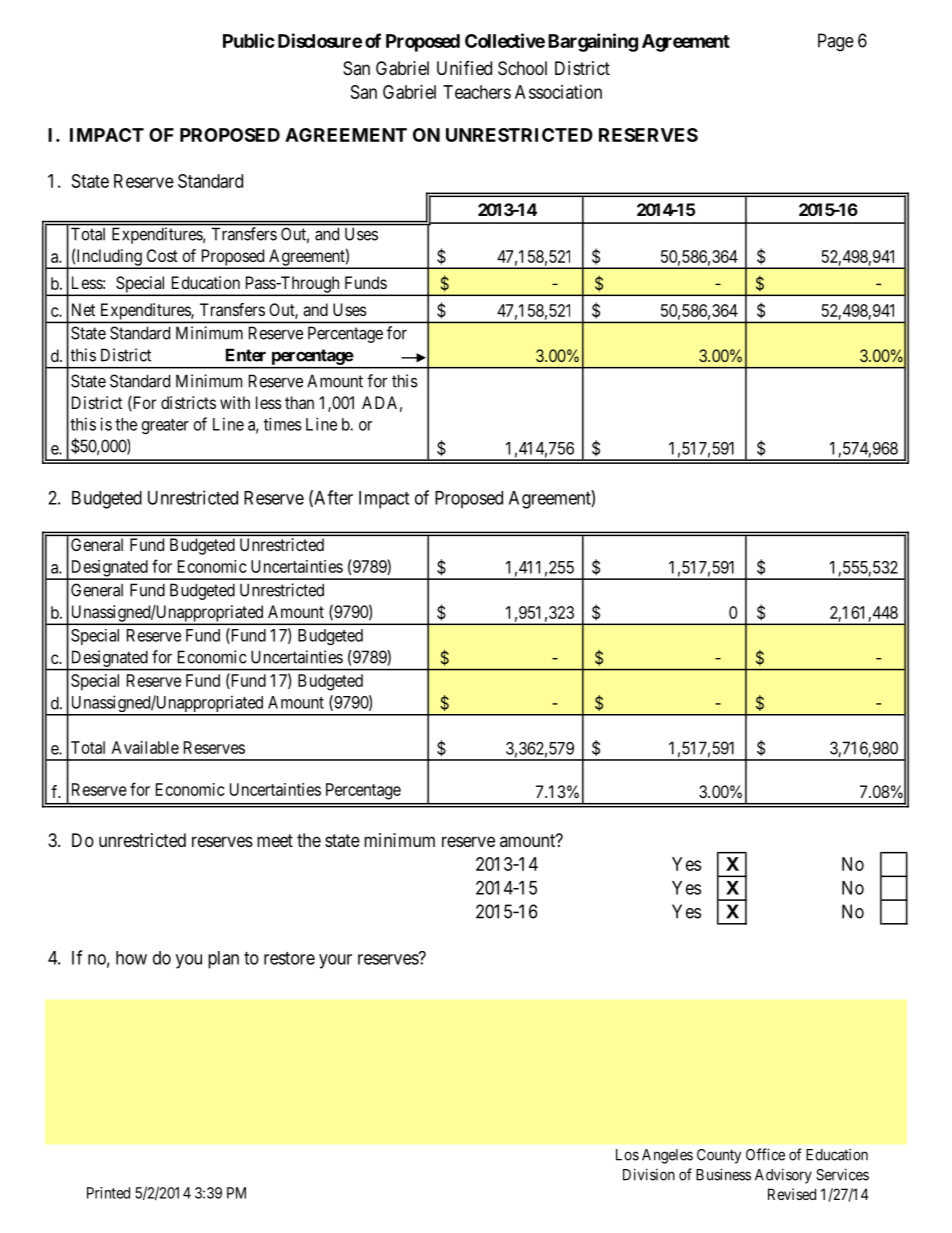 This screenshot has height=1233, width=952. I want to click on Printed, so click(108, 1193).
